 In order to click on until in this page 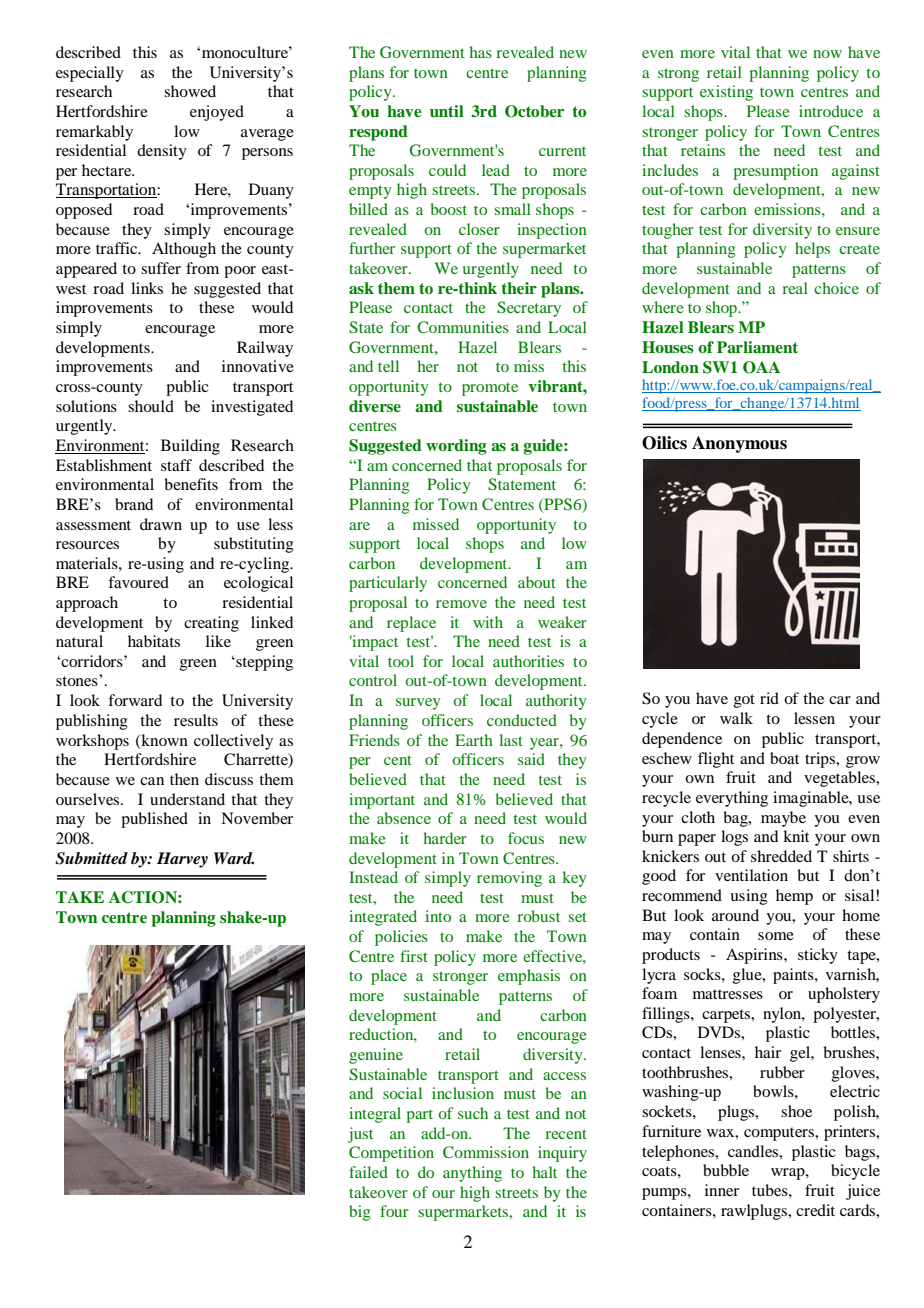, I will do `click(447, 111)`.
